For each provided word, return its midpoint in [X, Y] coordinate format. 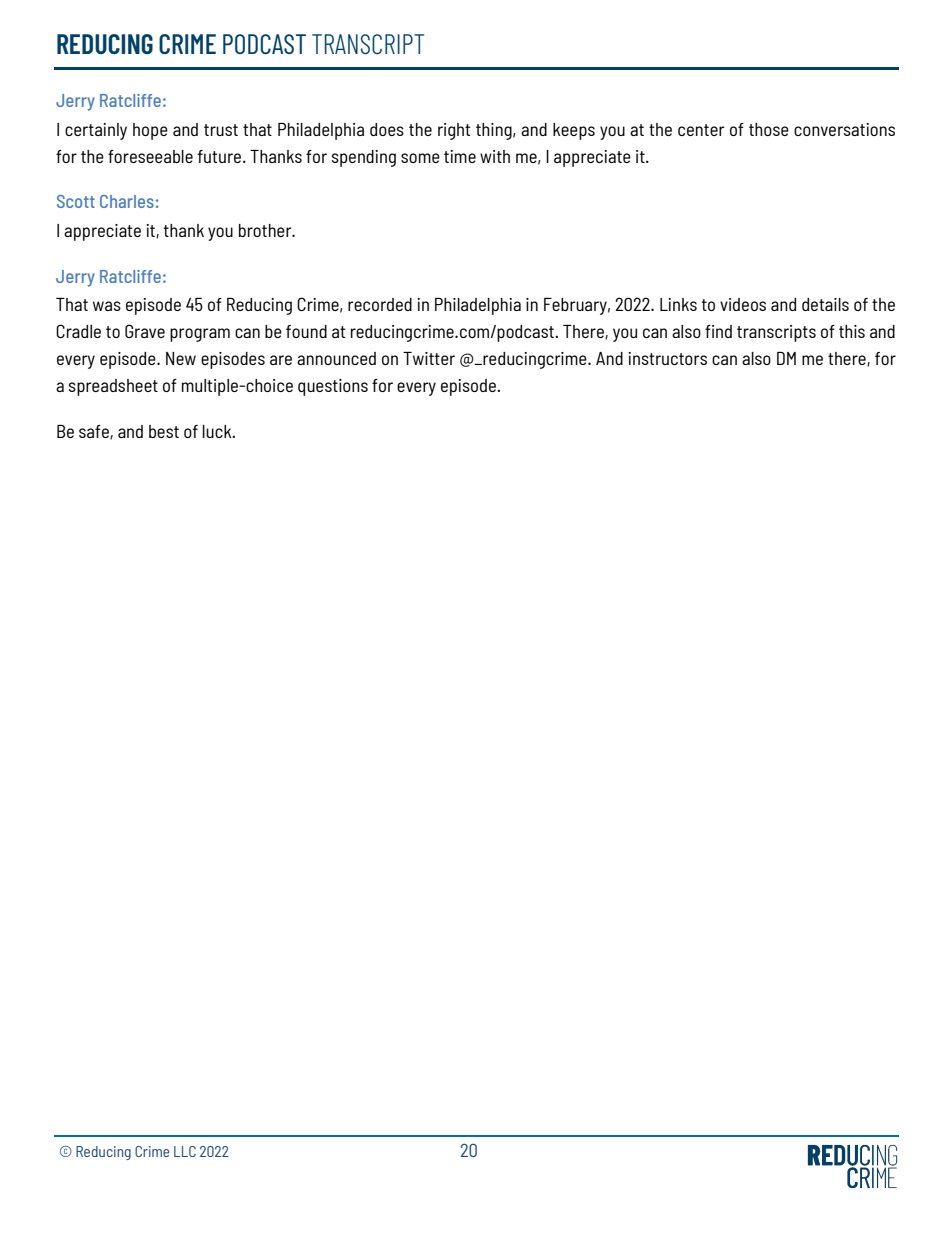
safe [95, 432]
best [164, 431]
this [852, 331]
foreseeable [150, 156]
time [460, 156]
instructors [667, 358]
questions [333, 387]
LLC [185, 1151]
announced [336, 358]
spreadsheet [113, 387]
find [718, 331]
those [769, 129]
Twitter [429, 358]
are [281, 360]
